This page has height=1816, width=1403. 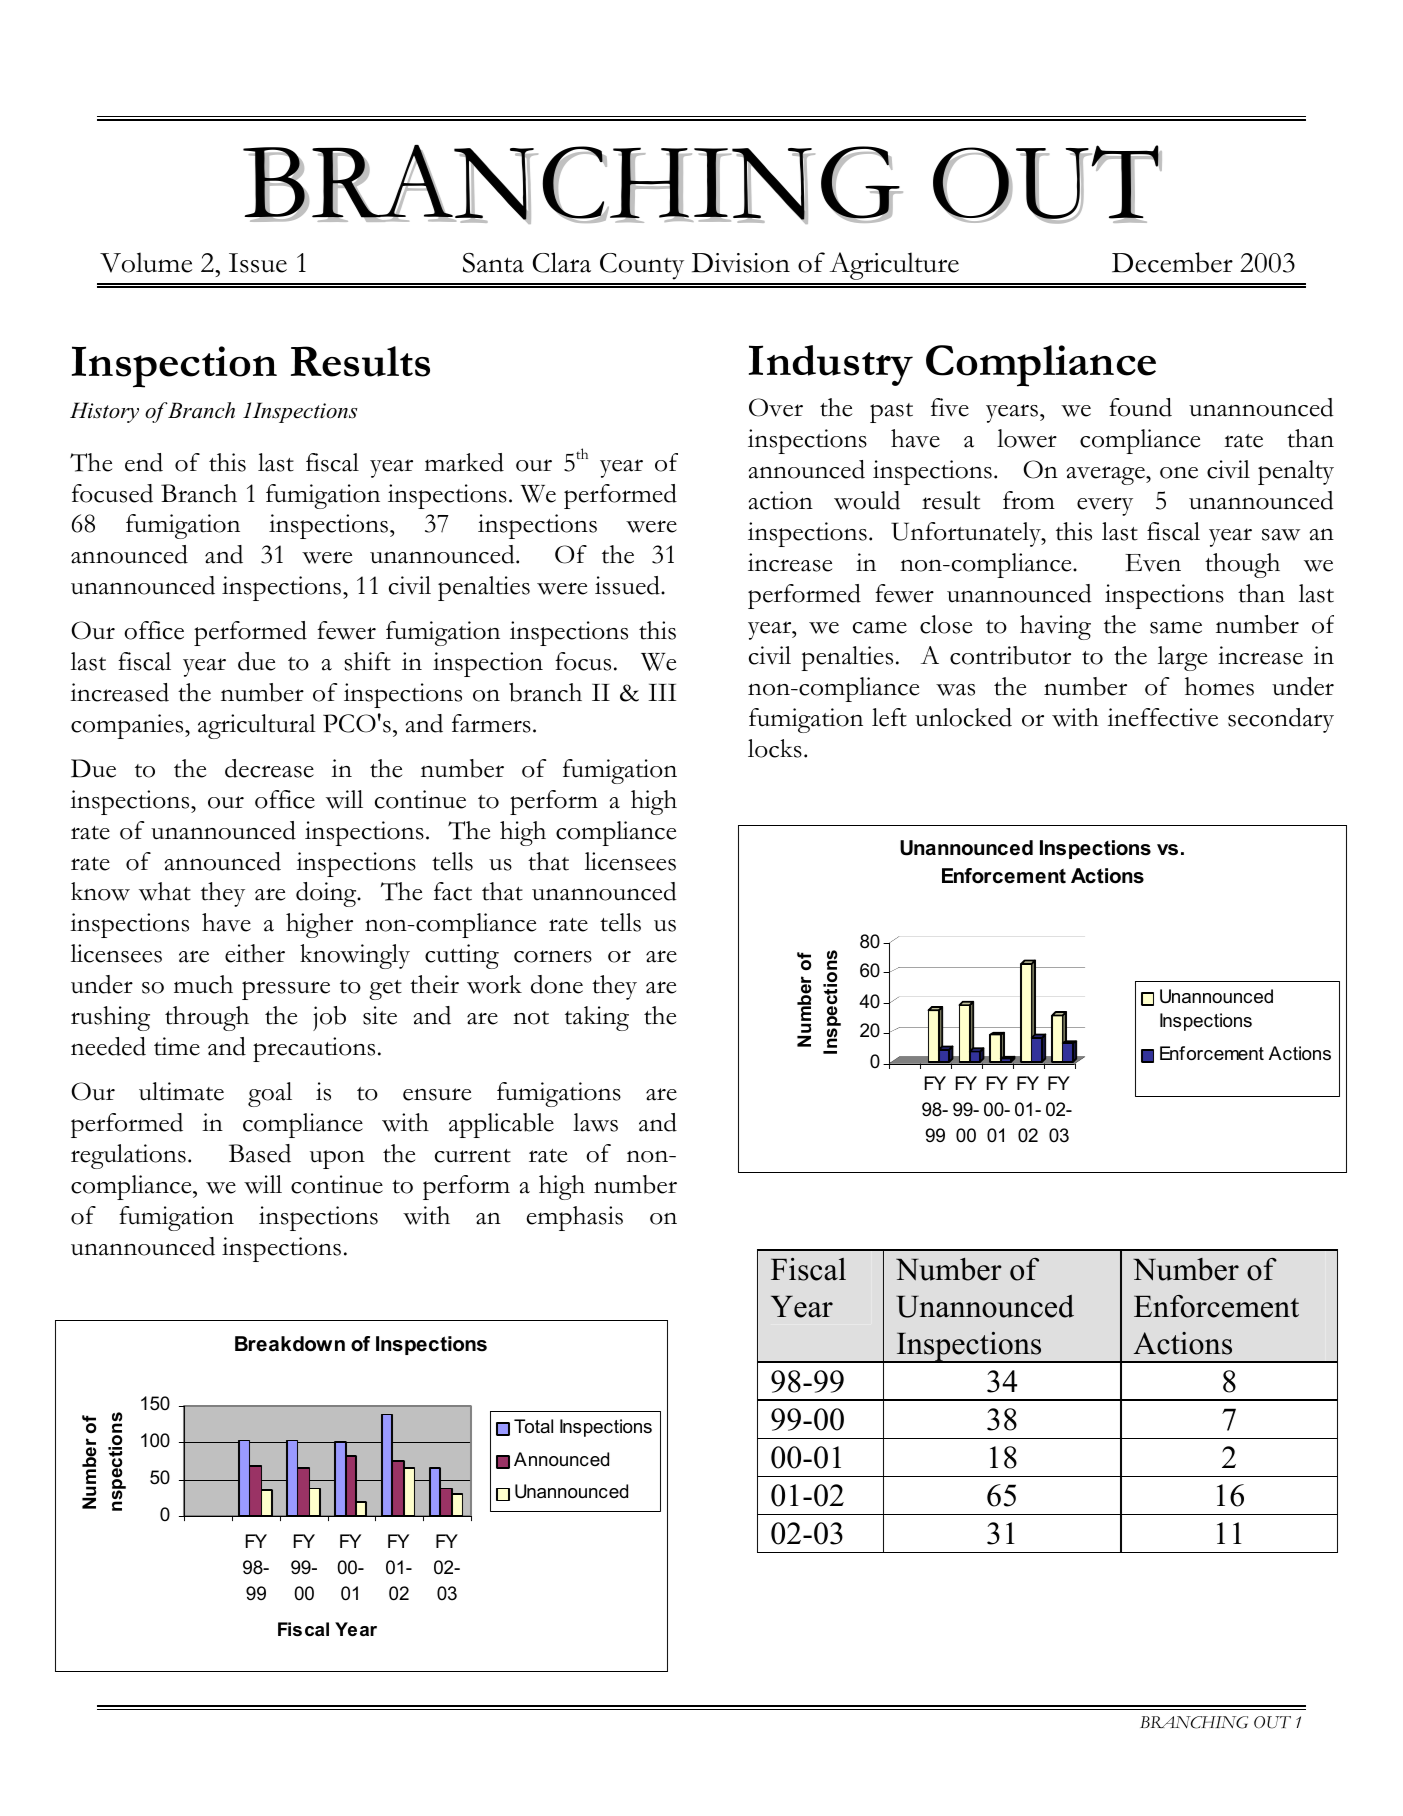 What do you see at coordinates (533, 1426) in the page?
I see `Total` at bounding box center [533, 1426].
